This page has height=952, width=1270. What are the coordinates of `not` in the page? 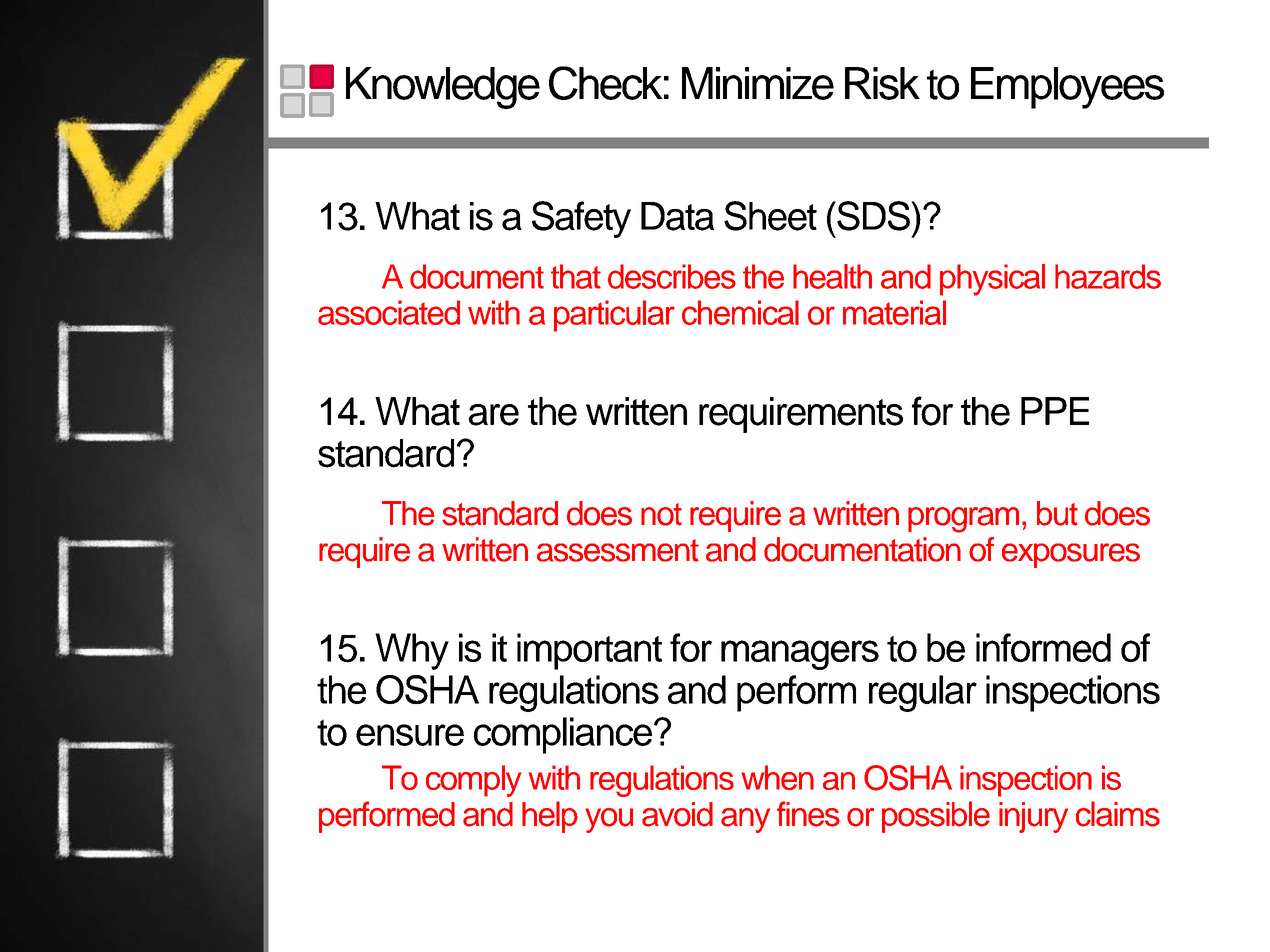 It's located at (661, 514).
